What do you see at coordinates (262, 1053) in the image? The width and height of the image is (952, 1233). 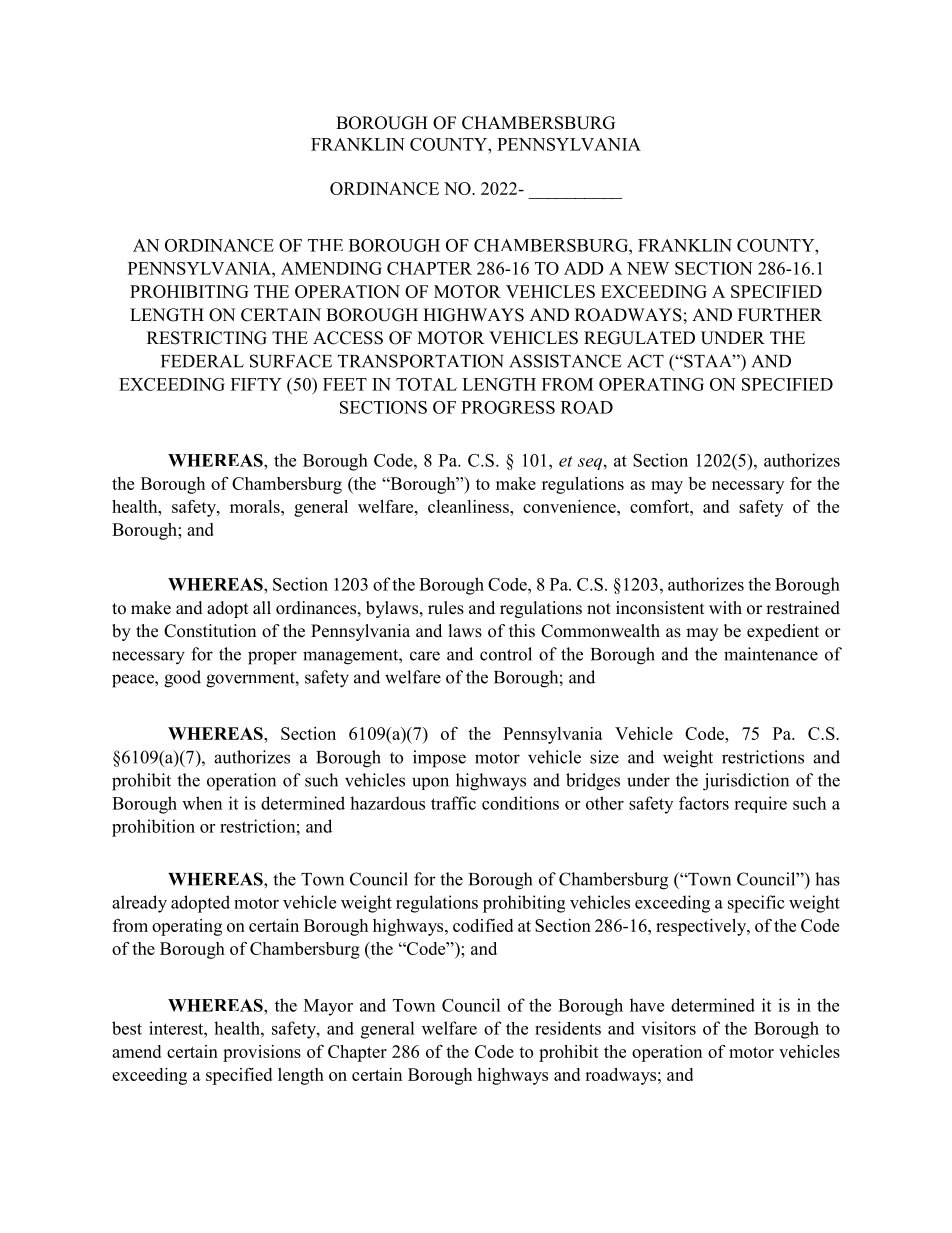 I see `provisions` at bounding box center [262, 1053].
